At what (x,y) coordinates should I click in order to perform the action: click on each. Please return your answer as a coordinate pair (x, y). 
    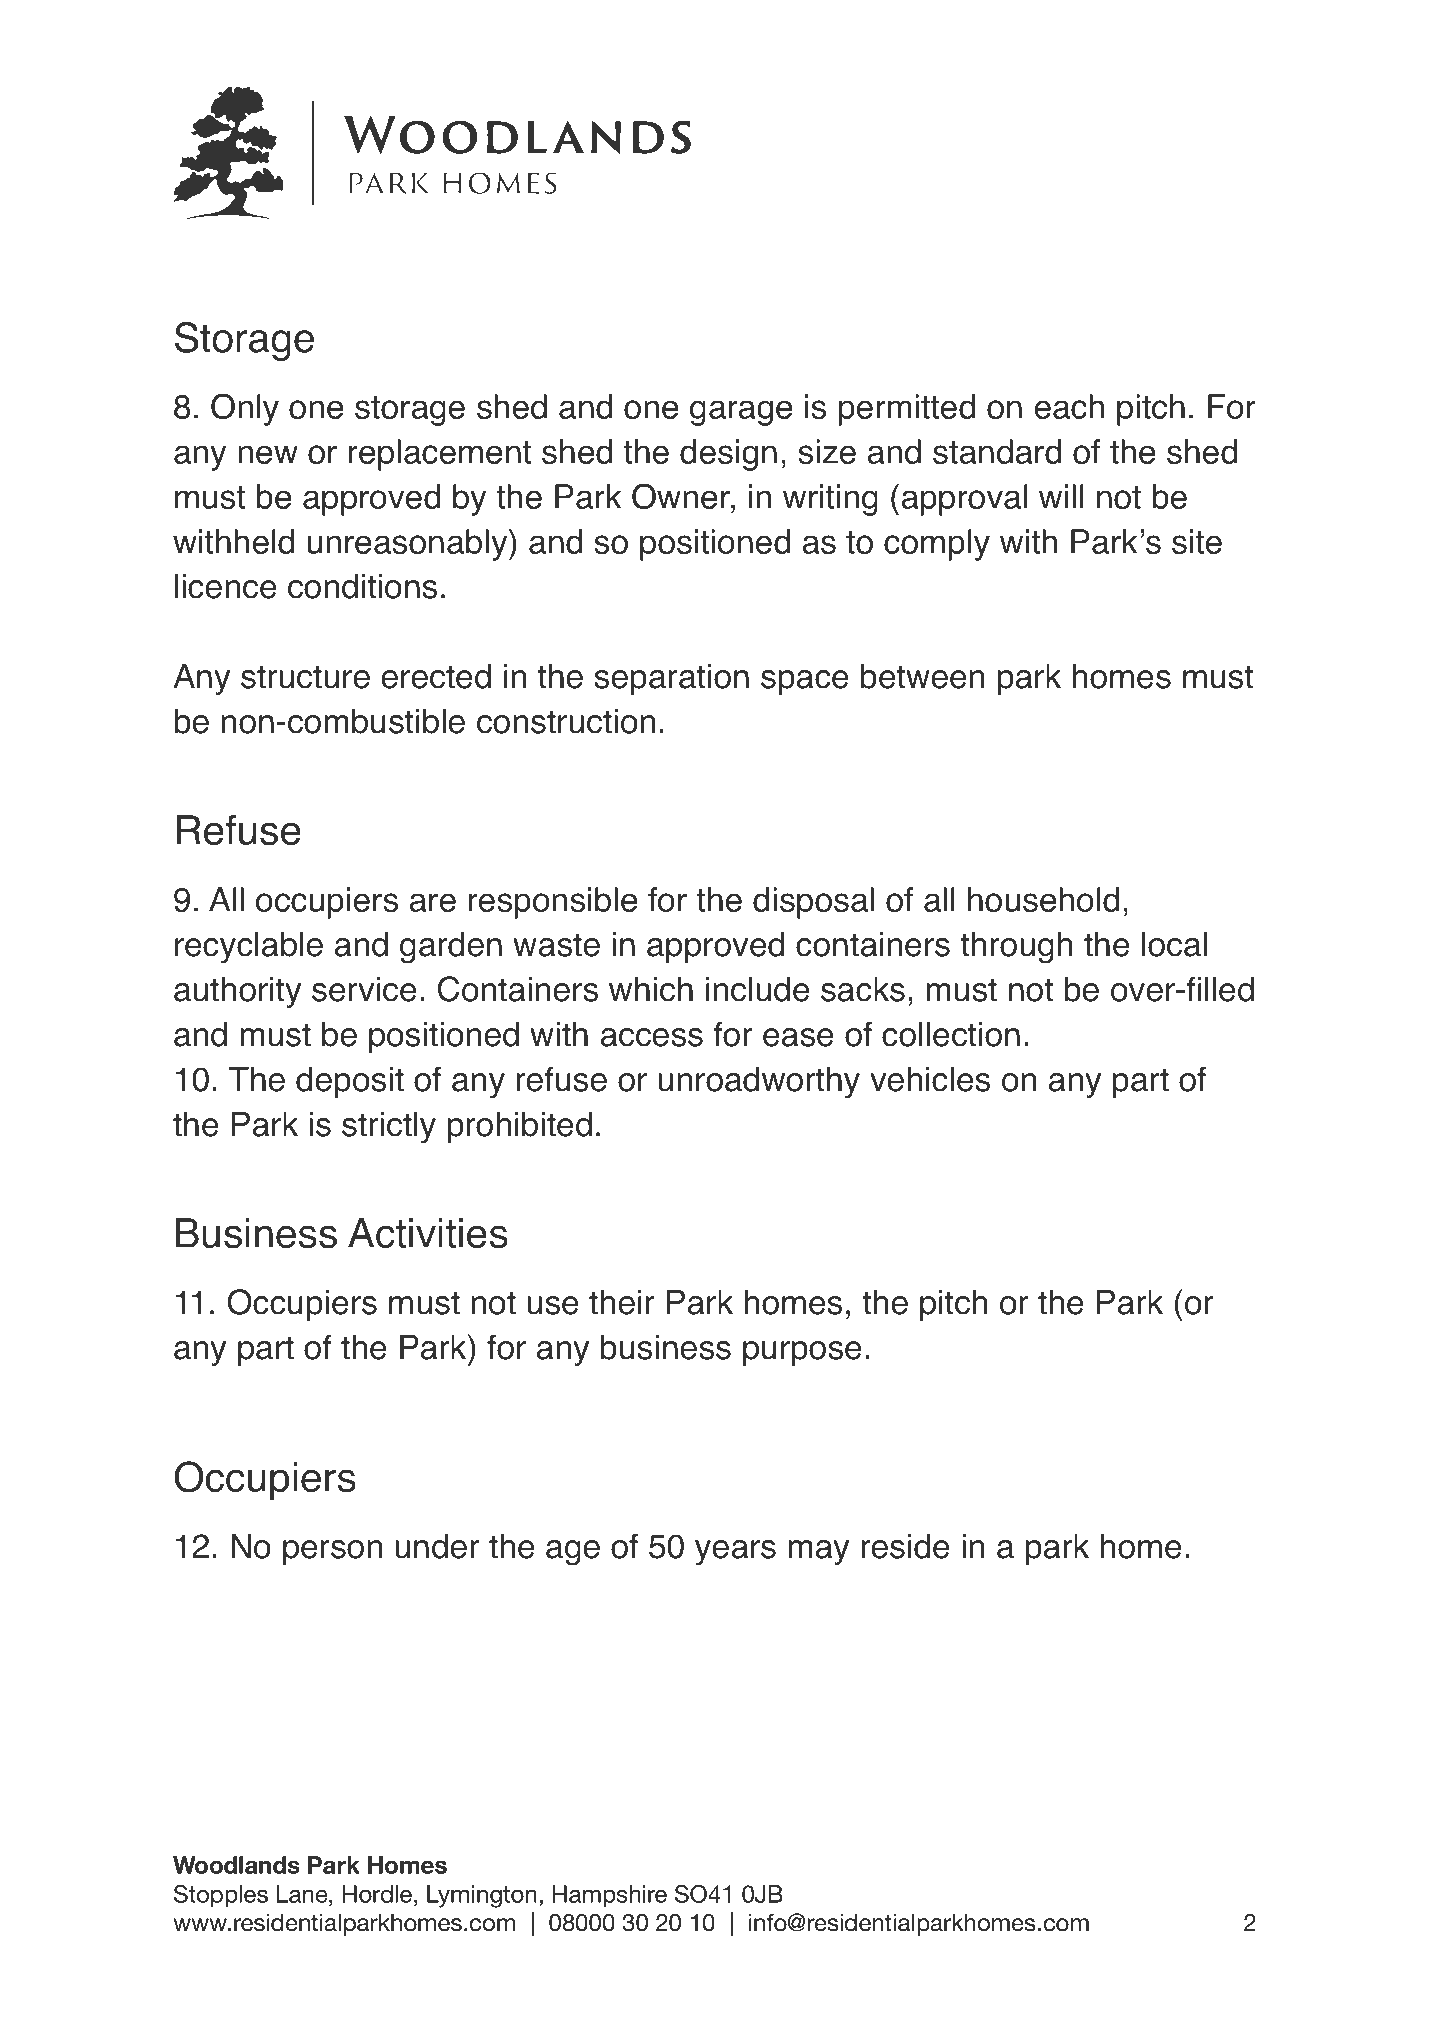
    Looking at the image, I should click on (1069, 406).
